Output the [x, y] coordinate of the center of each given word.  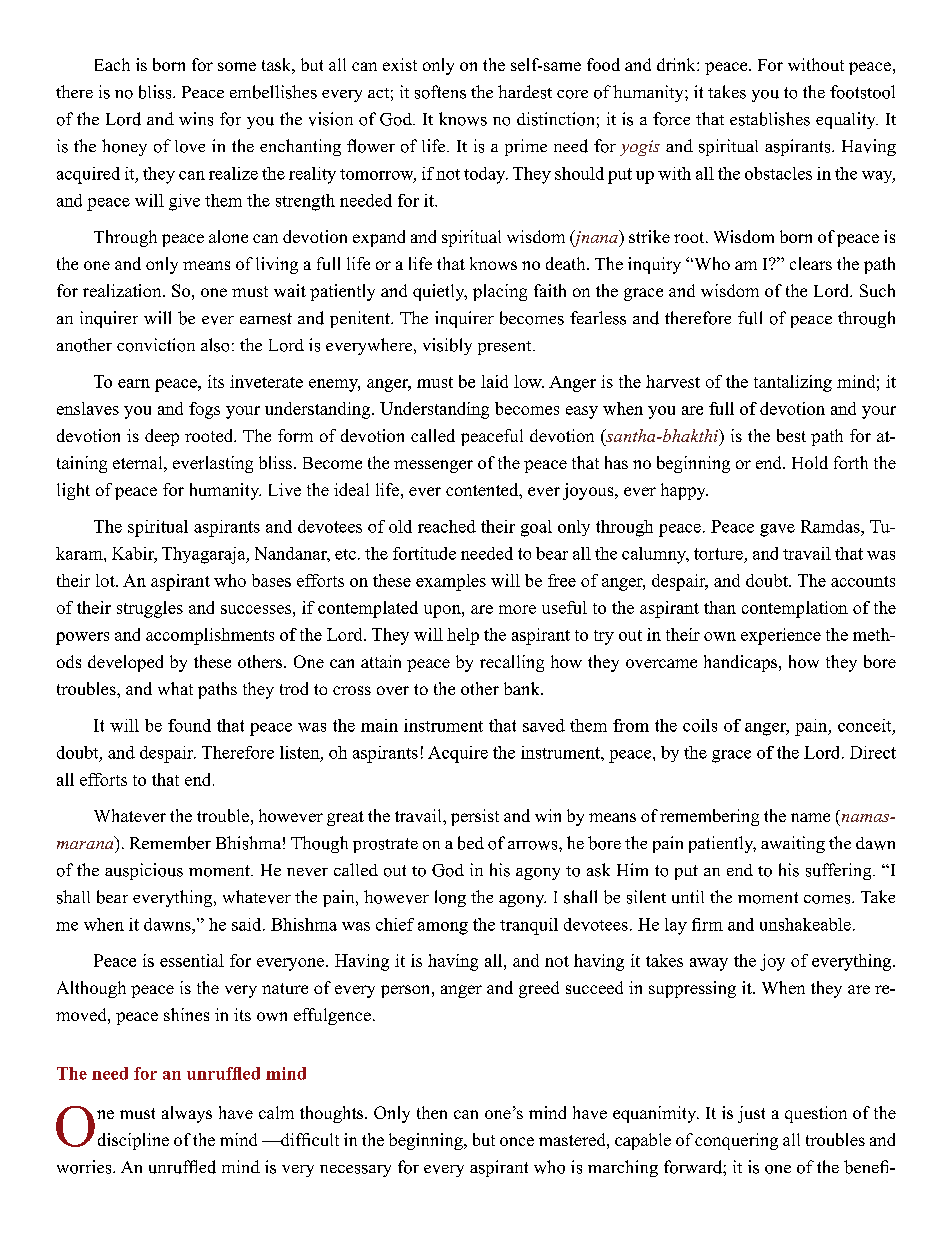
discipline [133, 1141]
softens [440, 92]
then [432, 1112]
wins [196, 119]
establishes [770, 119]
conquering [736, 1141]
